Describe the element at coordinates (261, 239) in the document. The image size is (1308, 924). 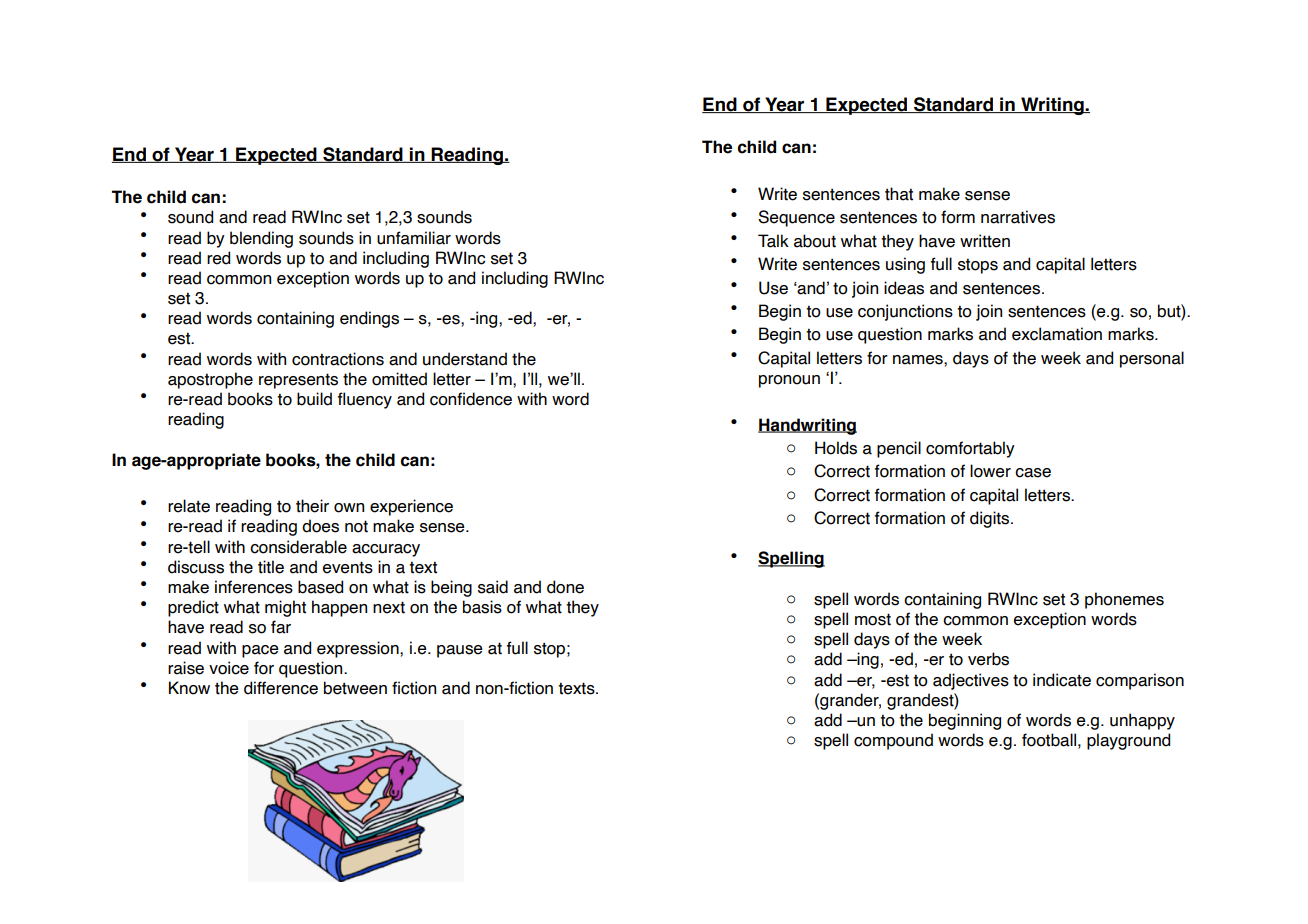
I see `blending` at that location.
